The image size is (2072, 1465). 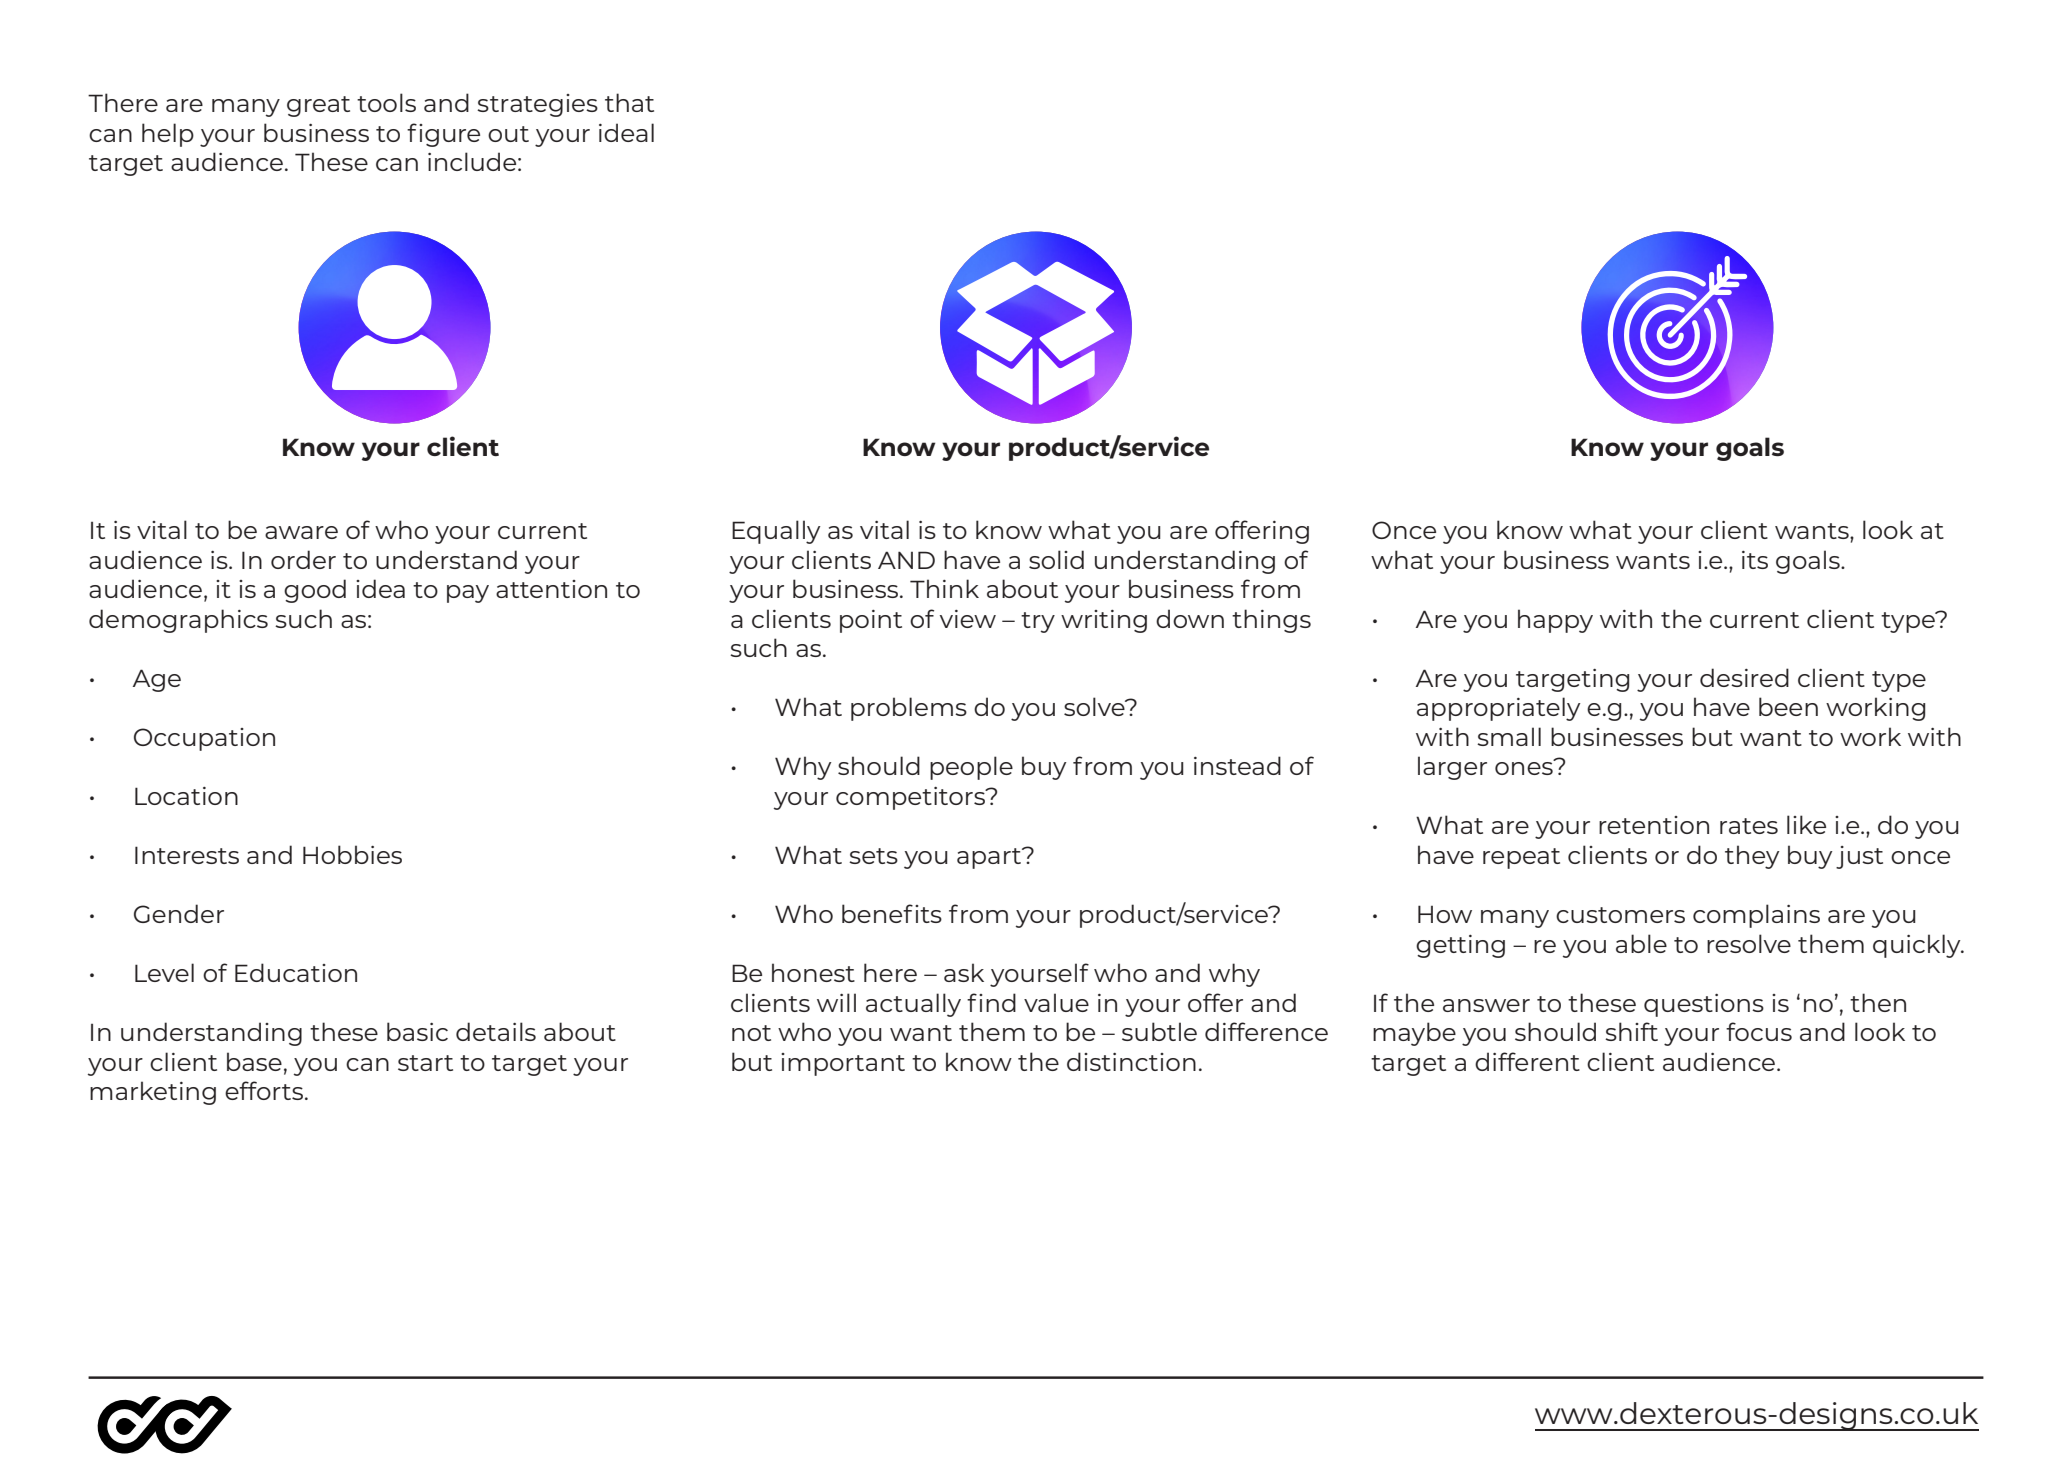 What do you see at coordinates (425, 1063) in the image?
I see `start` at bounding box center [425, 1063].
